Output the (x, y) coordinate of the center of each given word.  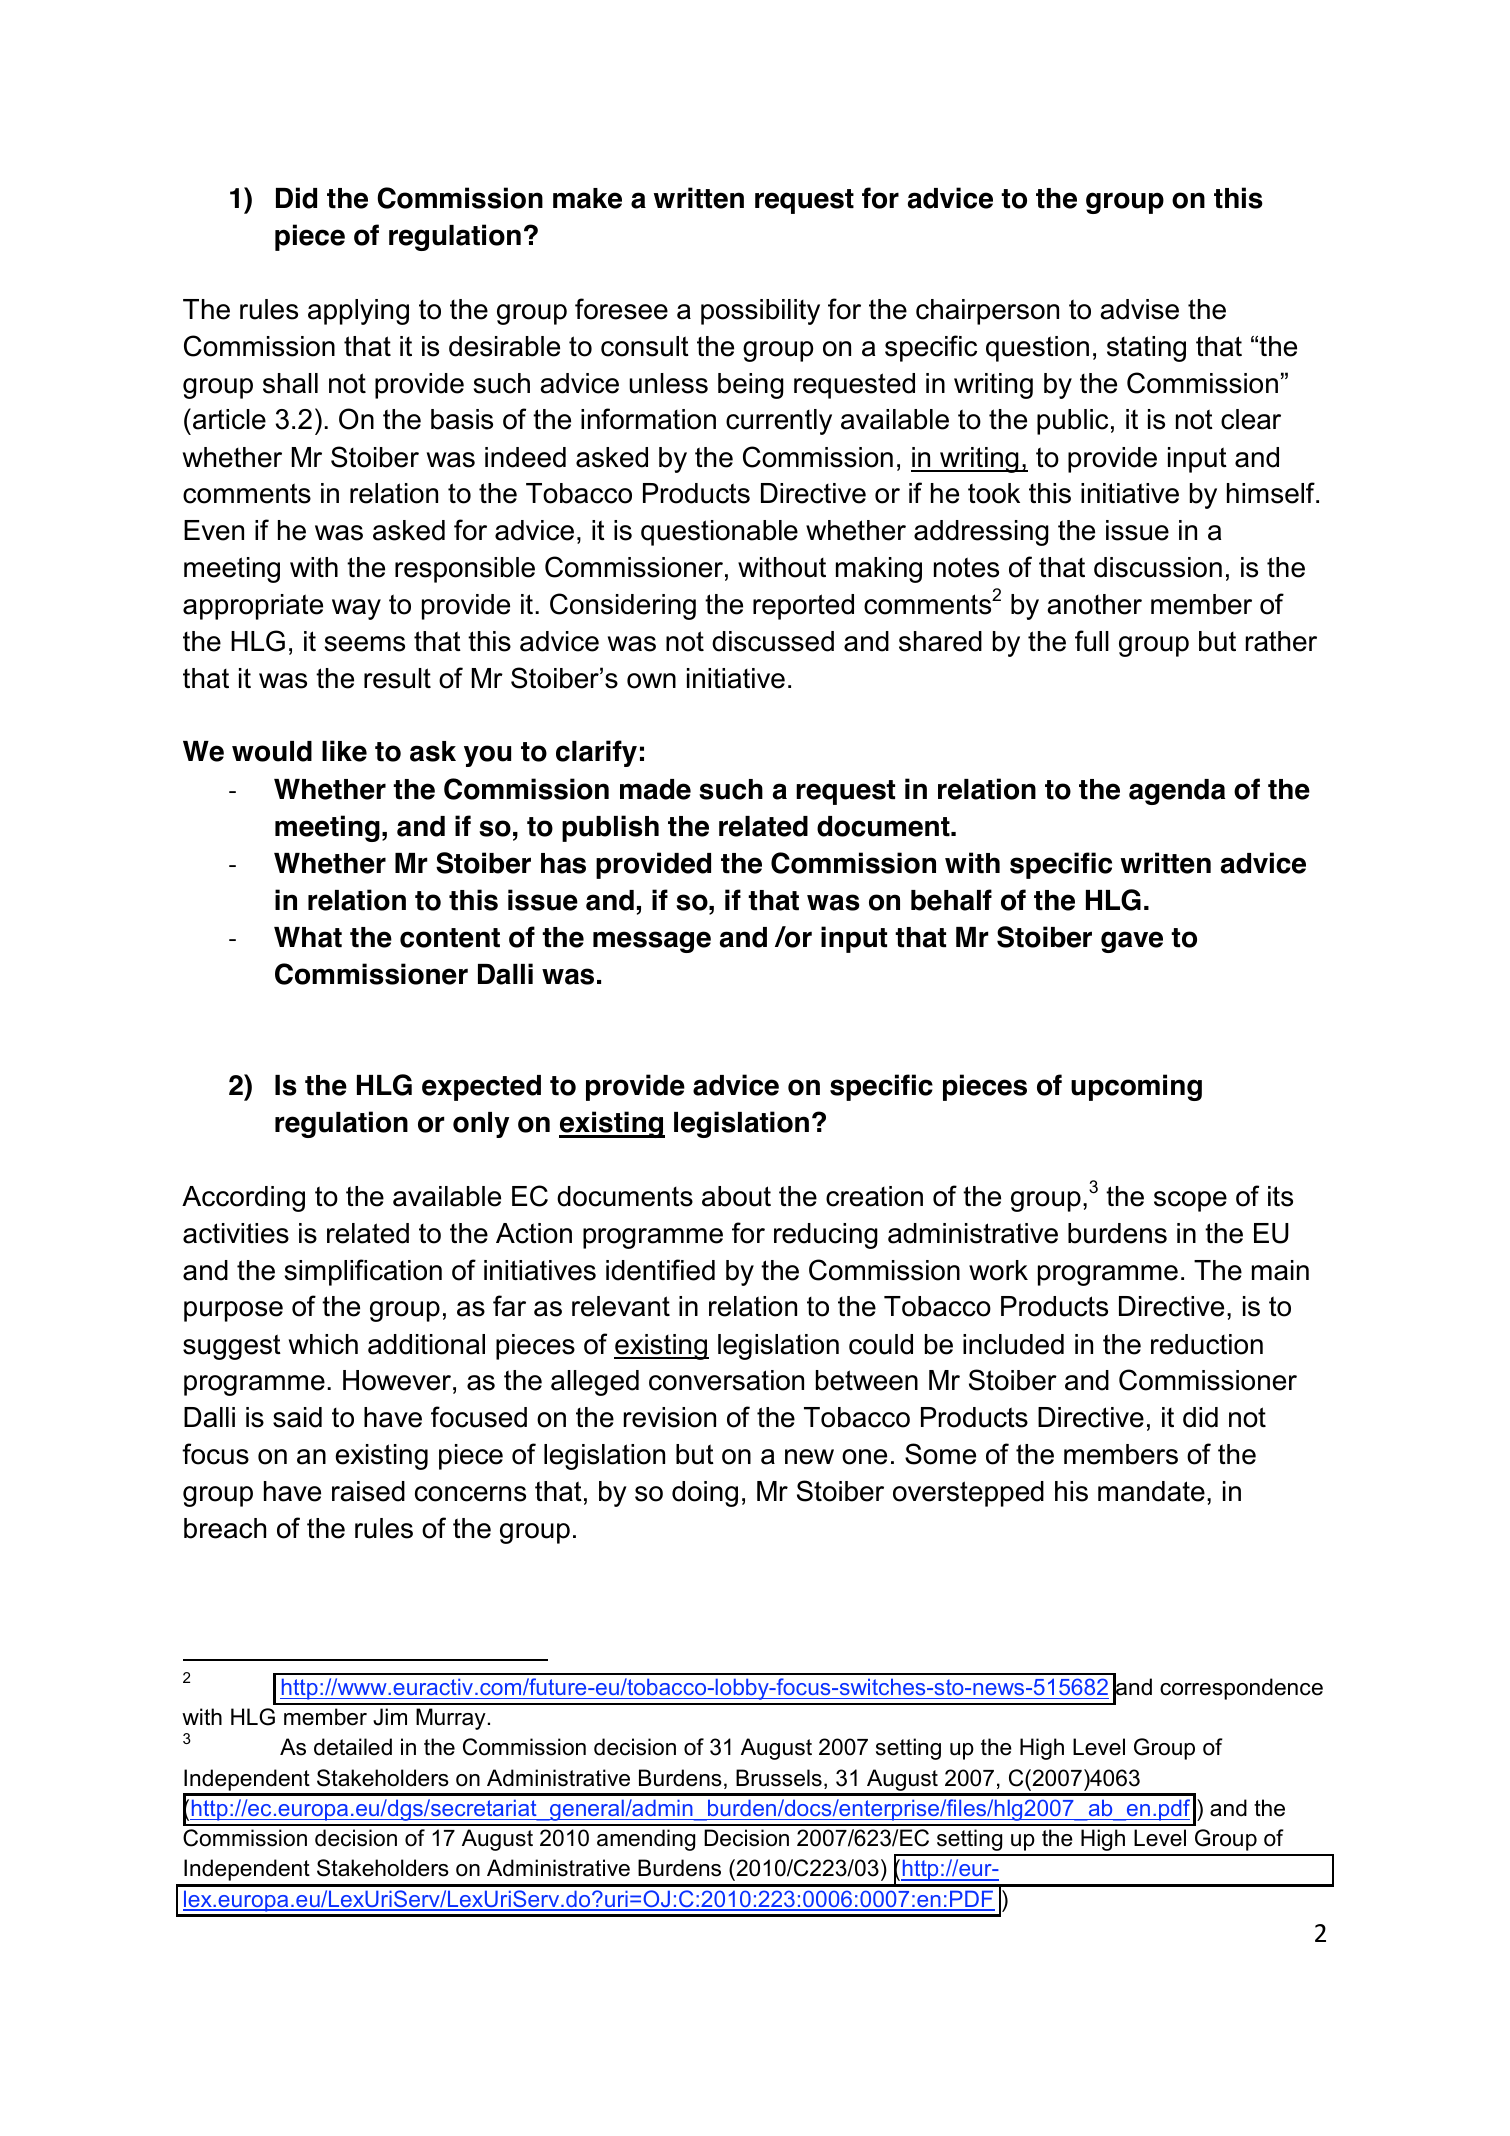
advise (1139, 309)
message (652, 942)
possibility (760, 312)
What (308, 937)
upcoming (1136, 1087)
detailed (353, 1747)
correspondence (1241, 1689)
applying (358, 312)
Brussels (779, 1778)
